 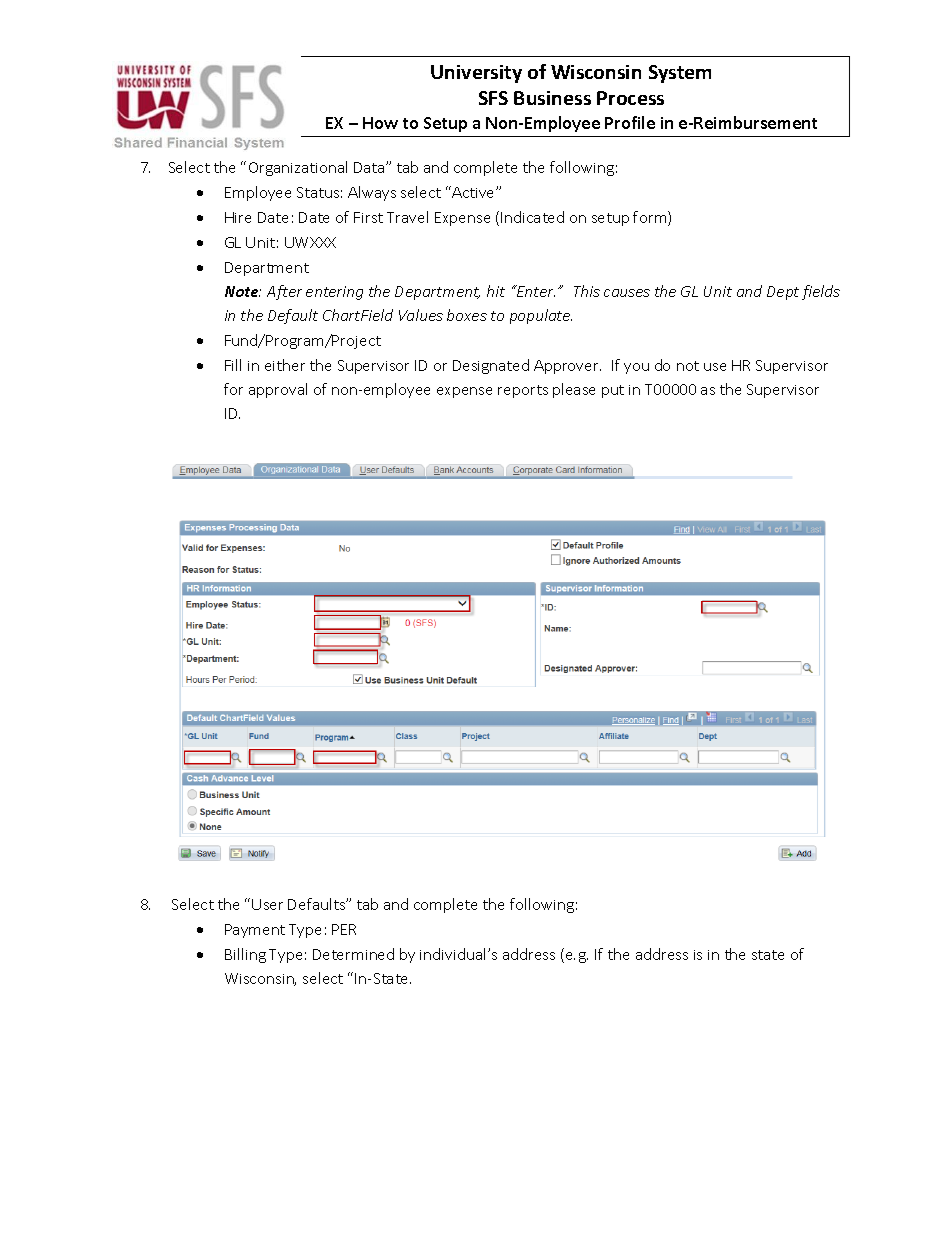 What do you see at coordinates (574, 390) in the image?
I see `please` at bounding box center [574, 390].
